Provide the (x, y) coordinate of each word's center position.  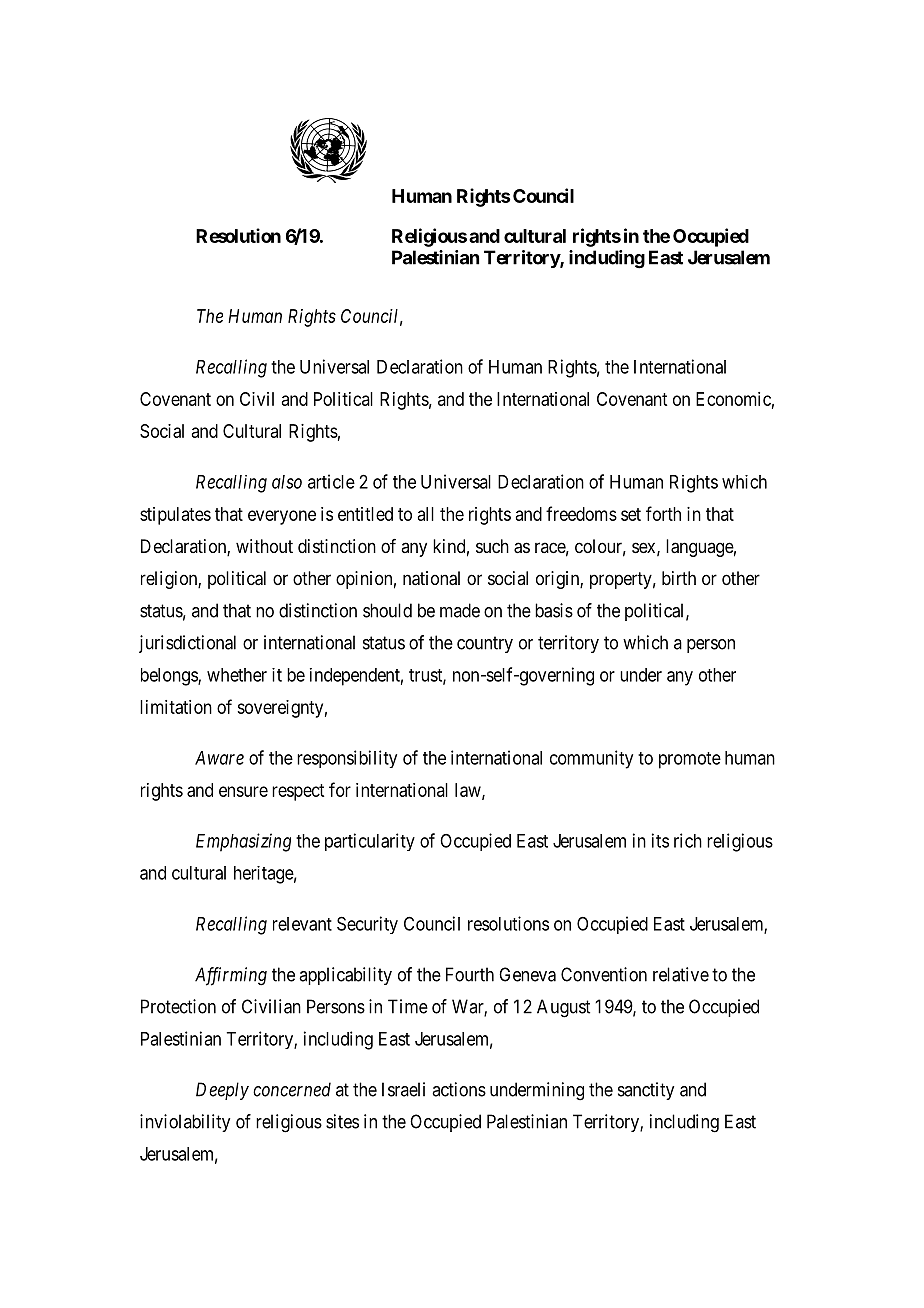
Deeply (222, 1091)
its (660, 840)
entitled (365, 514)
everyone (282, 517)
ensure (243, 791)
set (631, 514)
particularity (370, 842)
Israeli (403, 1089)
